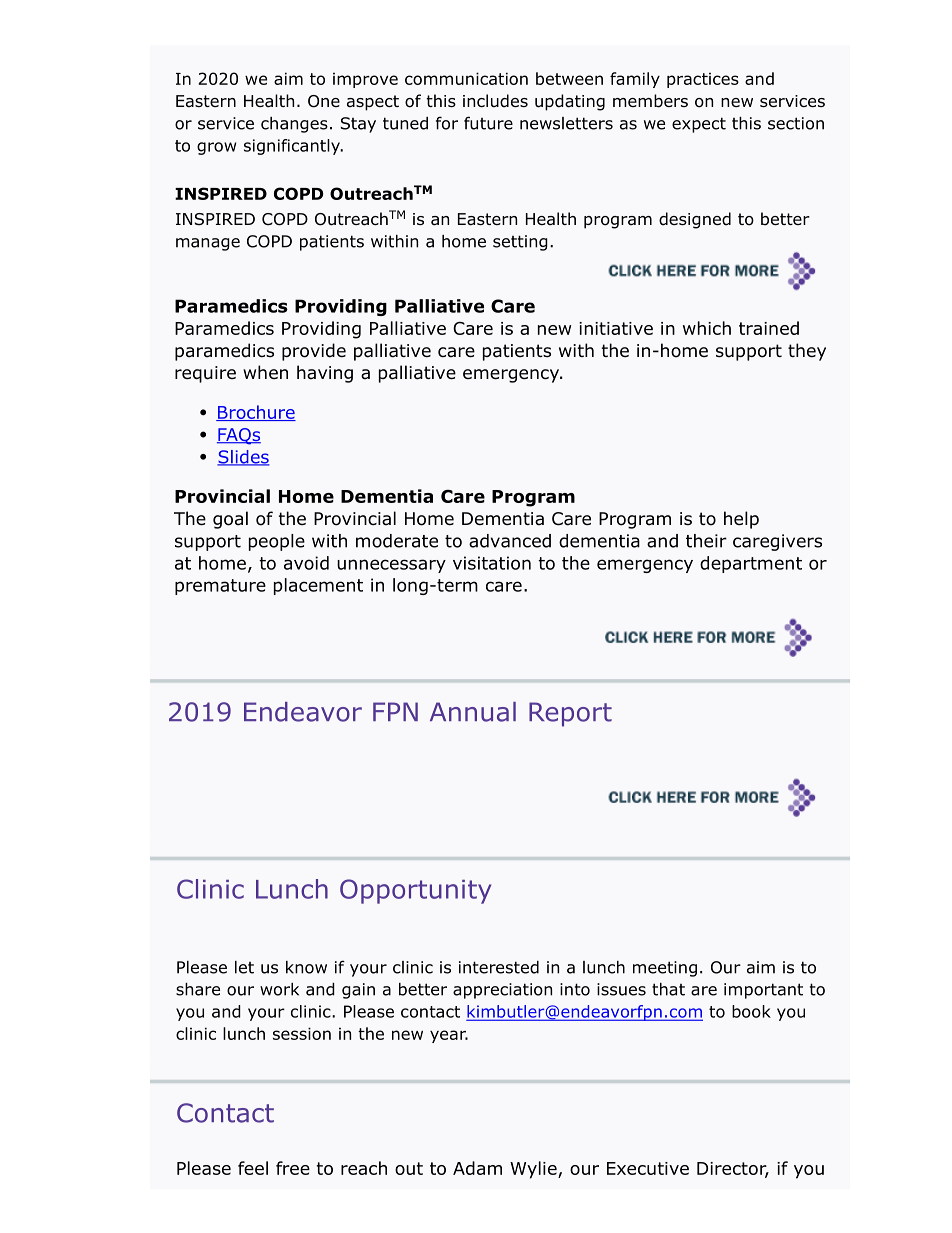 The image size is (952, 1233). Describe the element at coordinates (495, 101) in the page. I see `includes` at that location.
